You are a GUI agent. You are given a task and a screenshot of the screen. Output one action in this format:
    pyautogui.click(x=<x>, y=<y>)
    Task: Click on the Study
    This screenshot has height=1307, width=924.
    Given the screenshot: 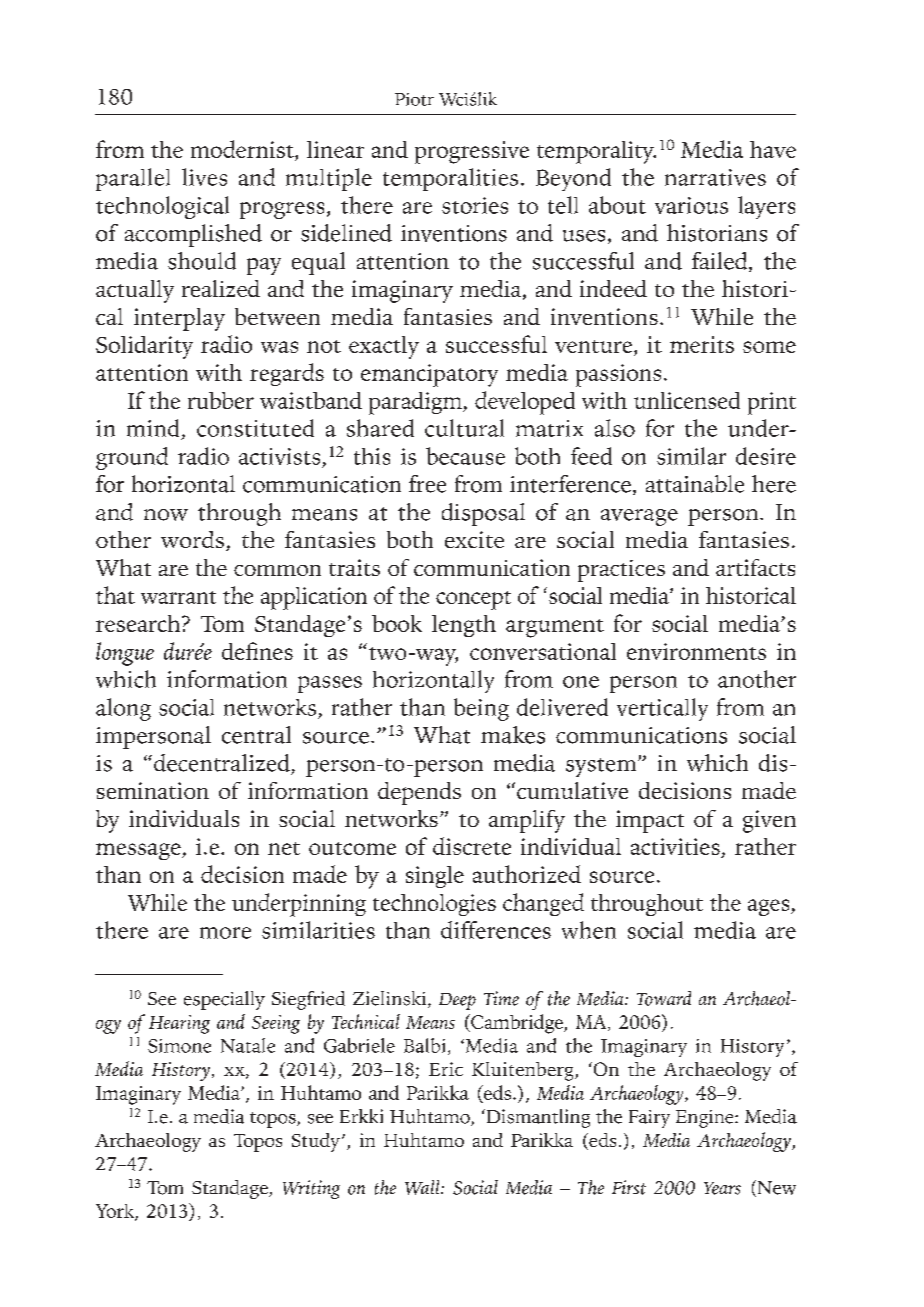 What is the action you would take?
    pyautogui.click(x=316, y=1142)
